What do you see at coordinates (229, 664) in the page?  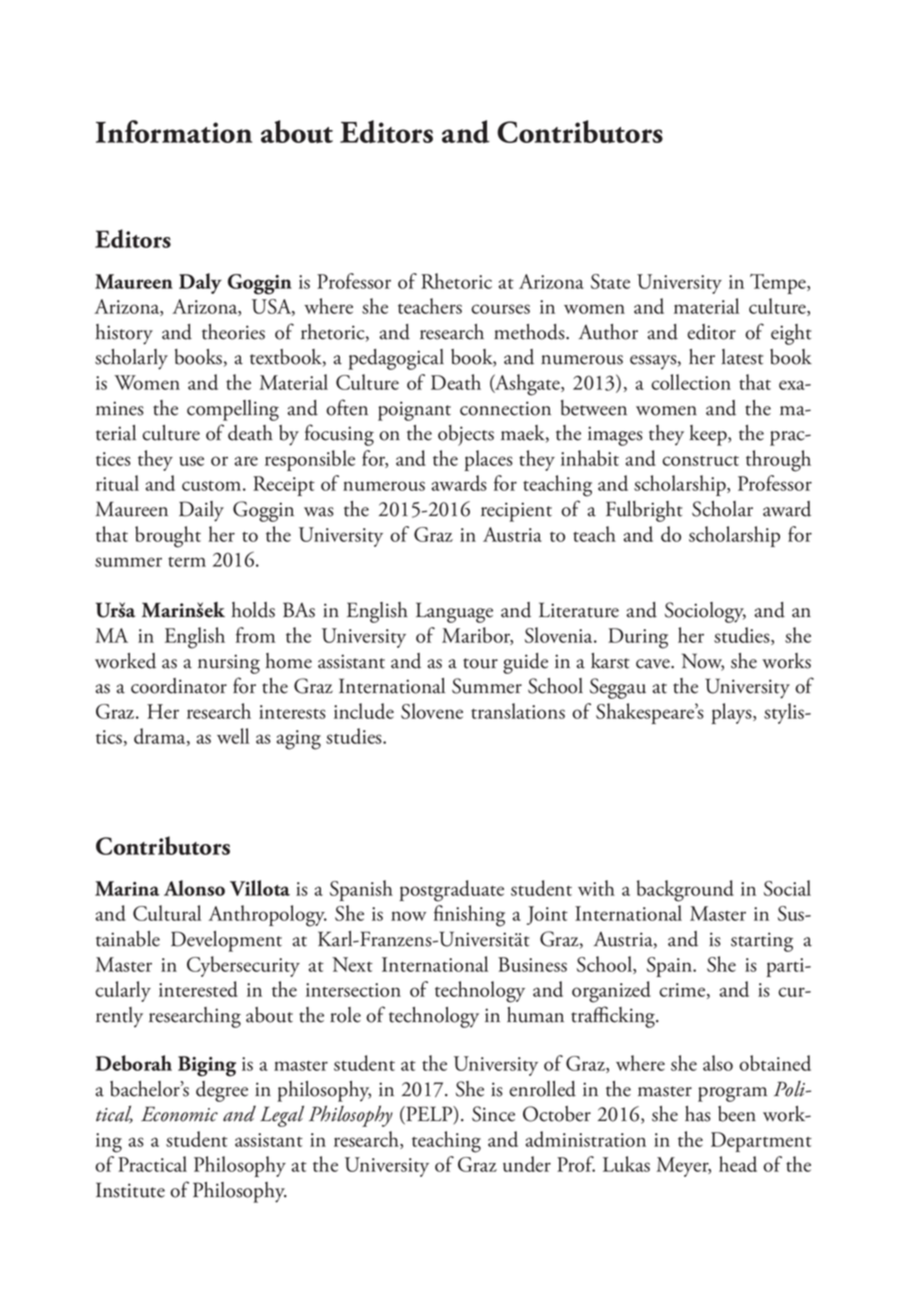 I see `nursing` at bounding box center [229, 664].
